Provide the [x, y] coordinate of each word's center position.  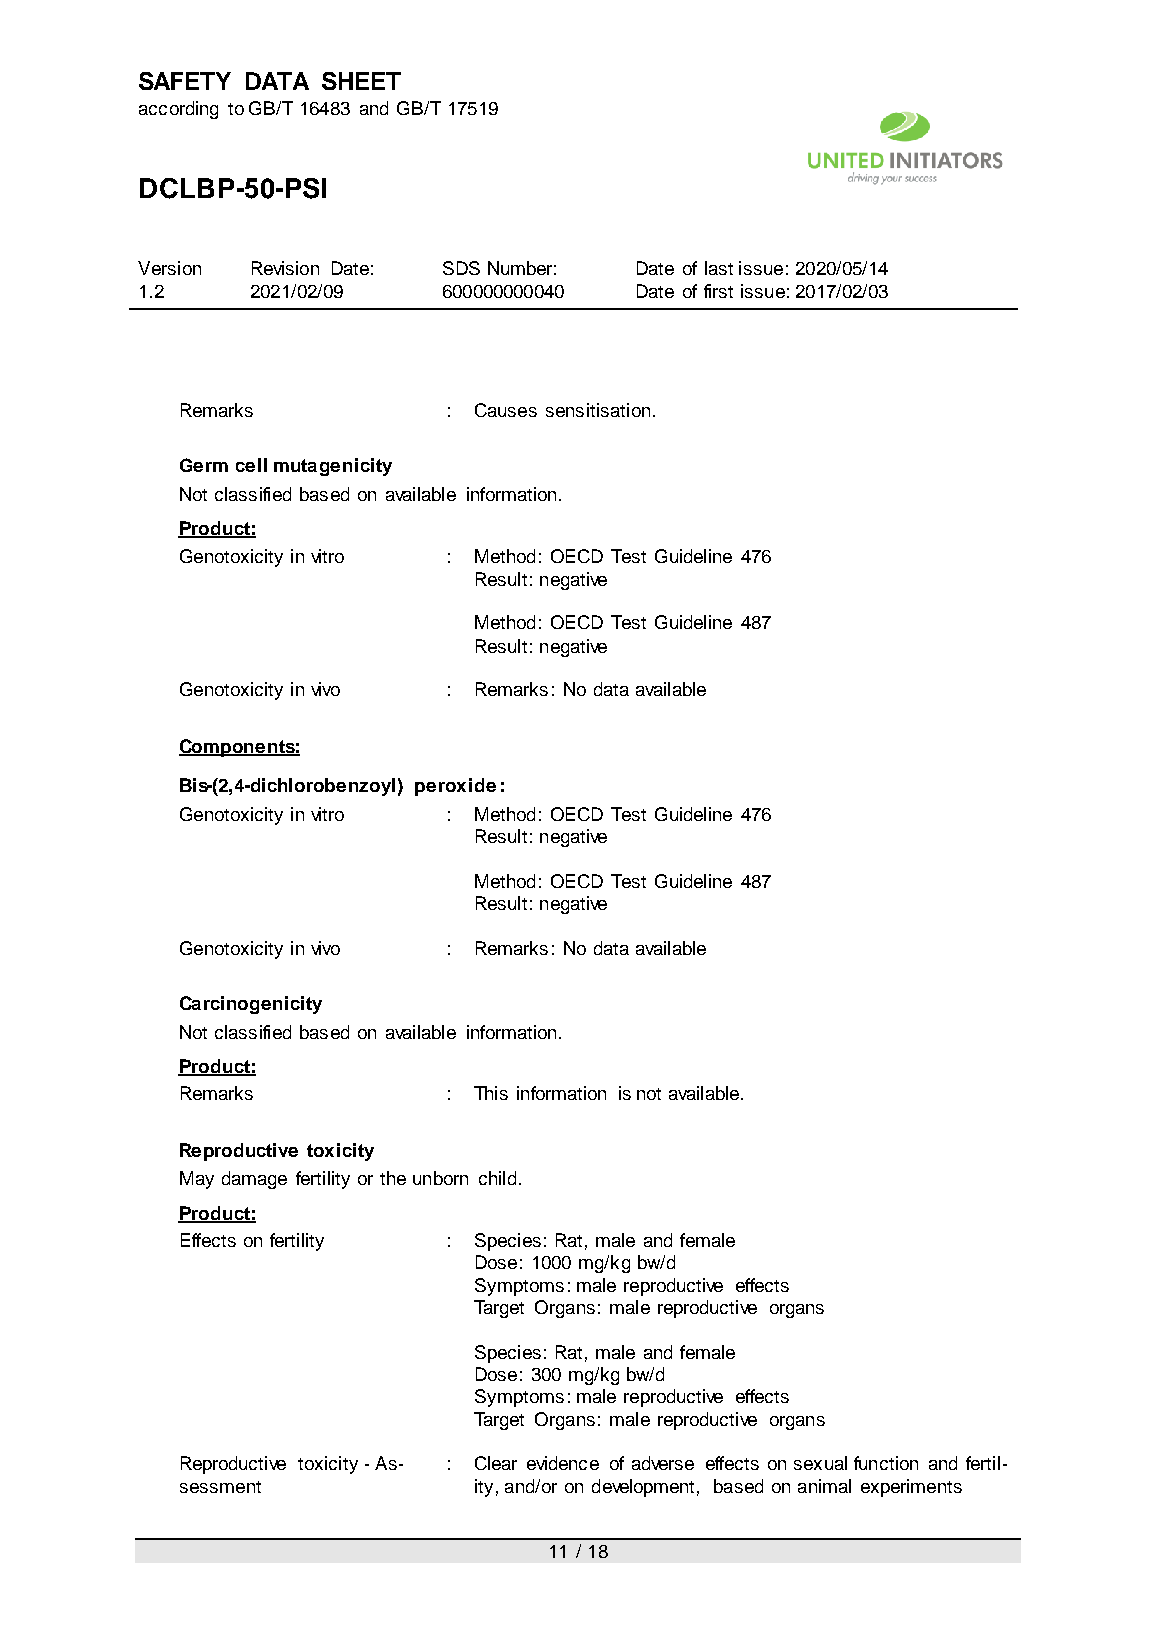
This [491, 1093]
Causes [506, 410]
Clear [496, 1463]
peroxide [455, 787]
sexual [820, 1463]
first [718, 291]
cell [251, 465]
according [178, 110]
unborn [440, 1178]
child [497, 1178]
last [719, 268]
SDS [461, 268]
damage [254, 1180]
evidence [563, 1463]
